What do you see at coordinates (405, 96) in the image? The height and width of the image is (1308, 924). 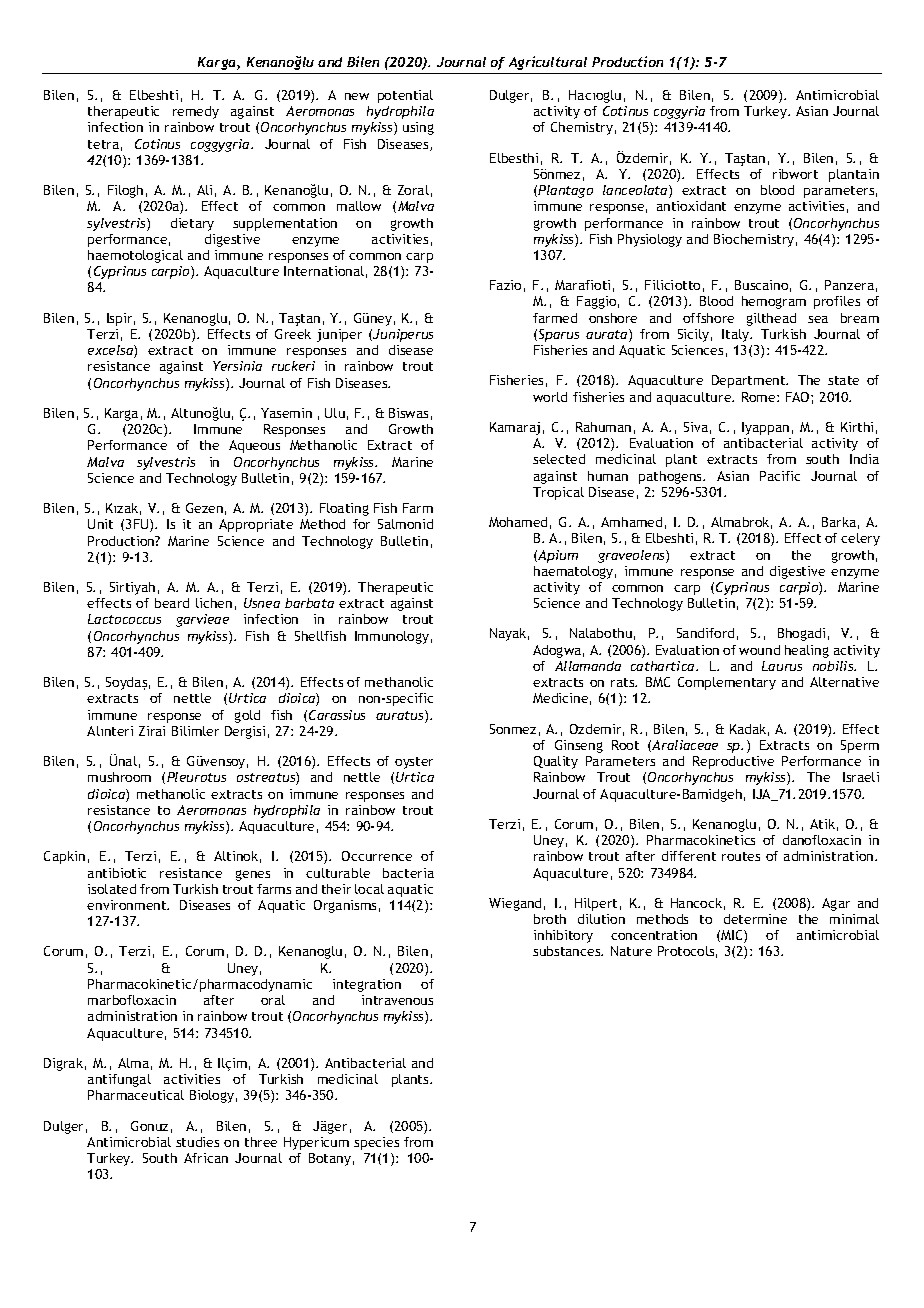 I see `potential` at bounding box center [405, 96].
